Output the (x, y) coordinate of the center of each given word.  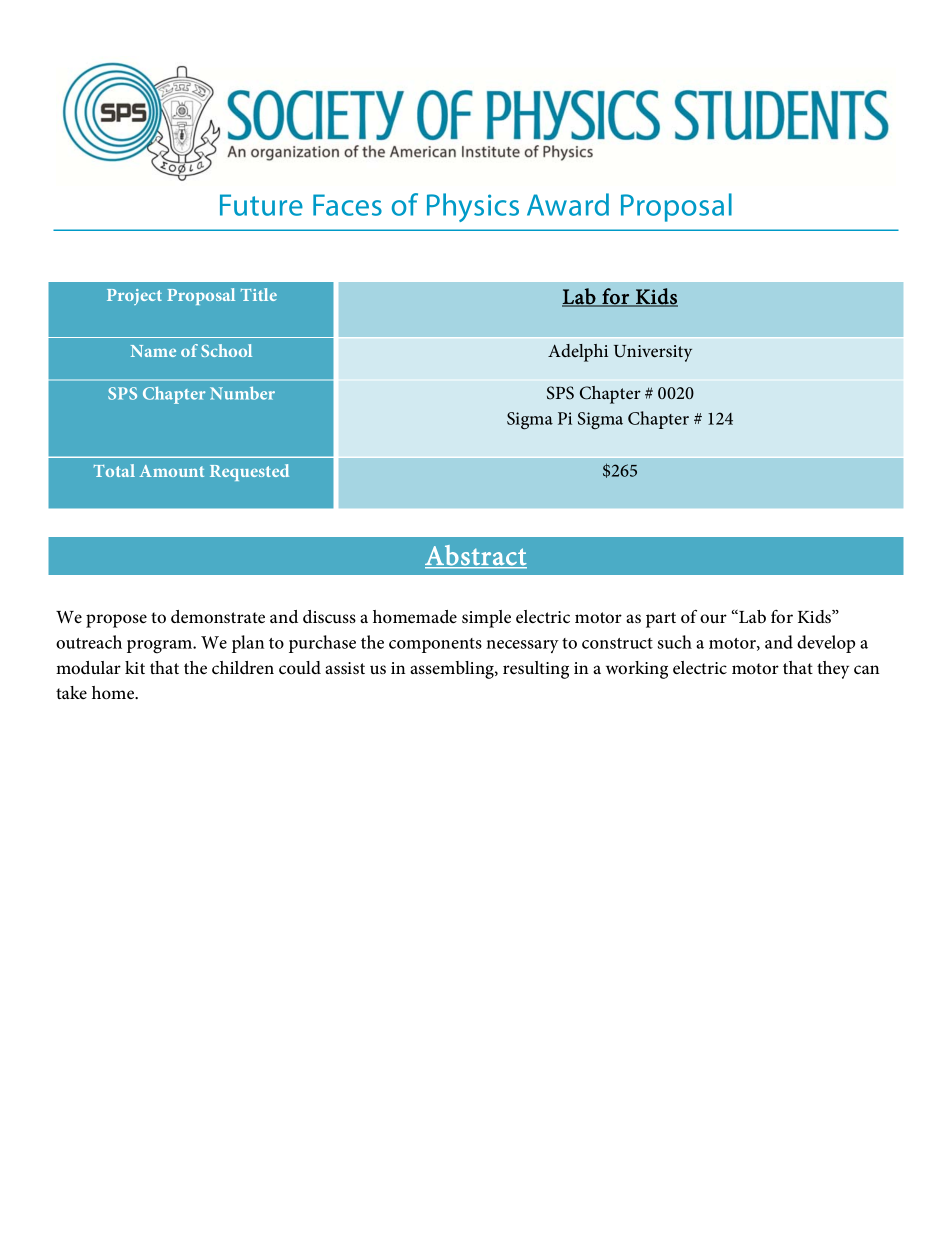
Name (153, 351)
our (713, 618)
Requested (249, 472)
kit (135, 667)
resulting (536, 670)
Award (568, 204)
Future (261, 205)
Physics (473, 207)
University (653, 353)
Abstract (476, 556)
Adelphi (578, 353)
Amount (171, 471)
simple (486, 619)
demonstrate (218, 616)
